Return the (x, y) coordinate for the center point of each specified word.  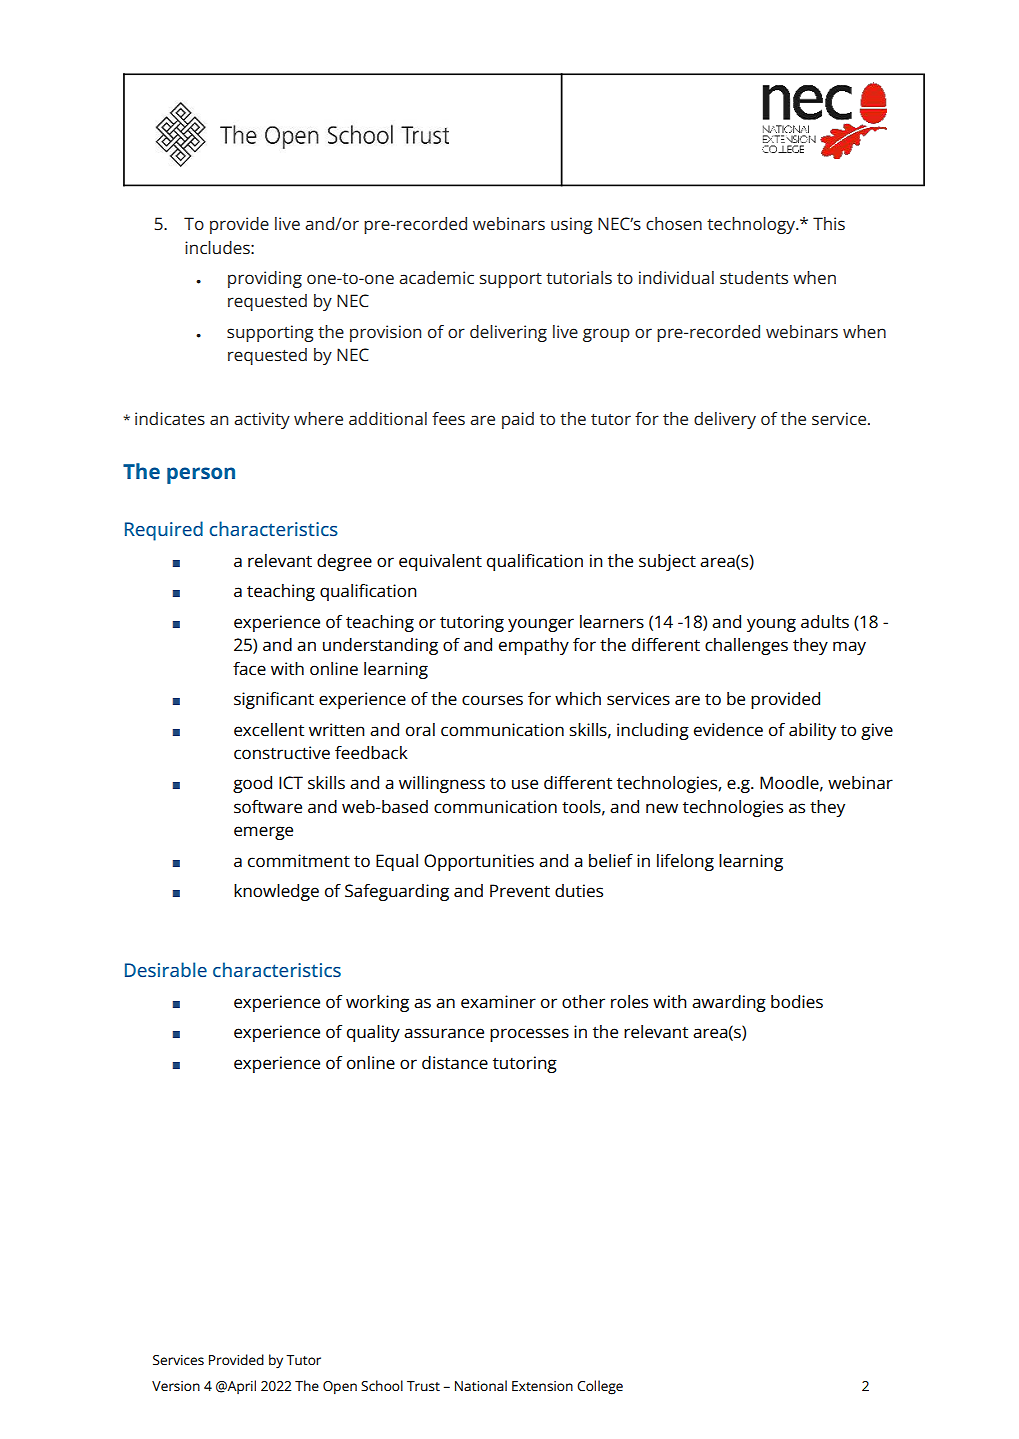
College (600, 1387)
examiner (498, 1002)
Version (176, 1386)
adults (825, 622)
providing (265, 279)
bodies (797, 1002)
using (572, 225)
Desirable (166, 969)
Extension (542, 1386)
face (249, 669)
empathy (534, 646)
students (754, 277)
